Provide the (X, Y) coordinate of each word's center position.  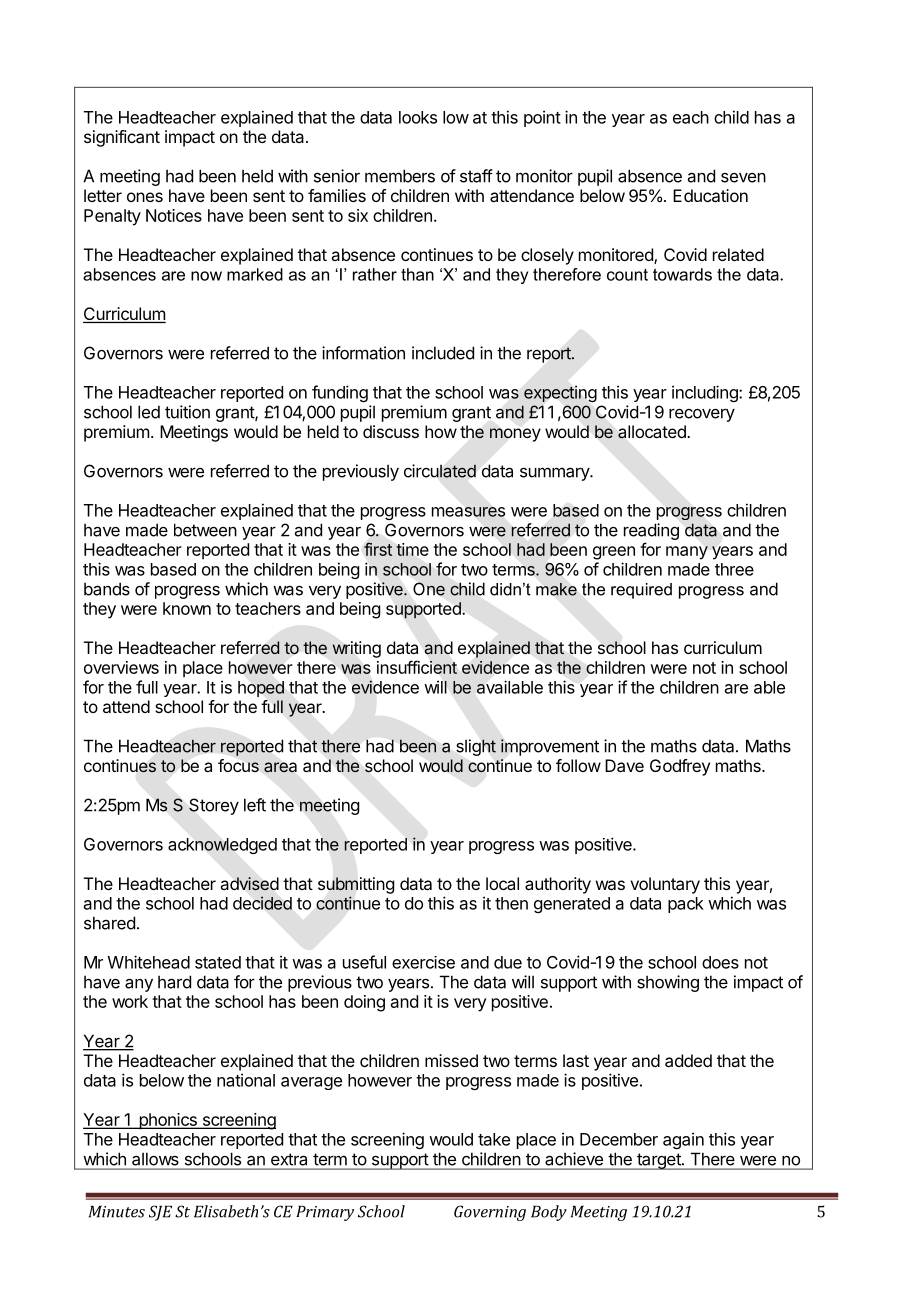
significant (122, 138)
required (641, 591)
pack (686, 905)
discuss (391, 431)
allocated (653, 432)
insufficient (417, 667)
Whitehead (149, 962)
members (400, 176)
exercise (423, 962)
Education (710, 195)
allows (155, 1159)
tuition (187, 412)
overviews (121, 667)
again (683, 1140)
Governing (490, 1213)
